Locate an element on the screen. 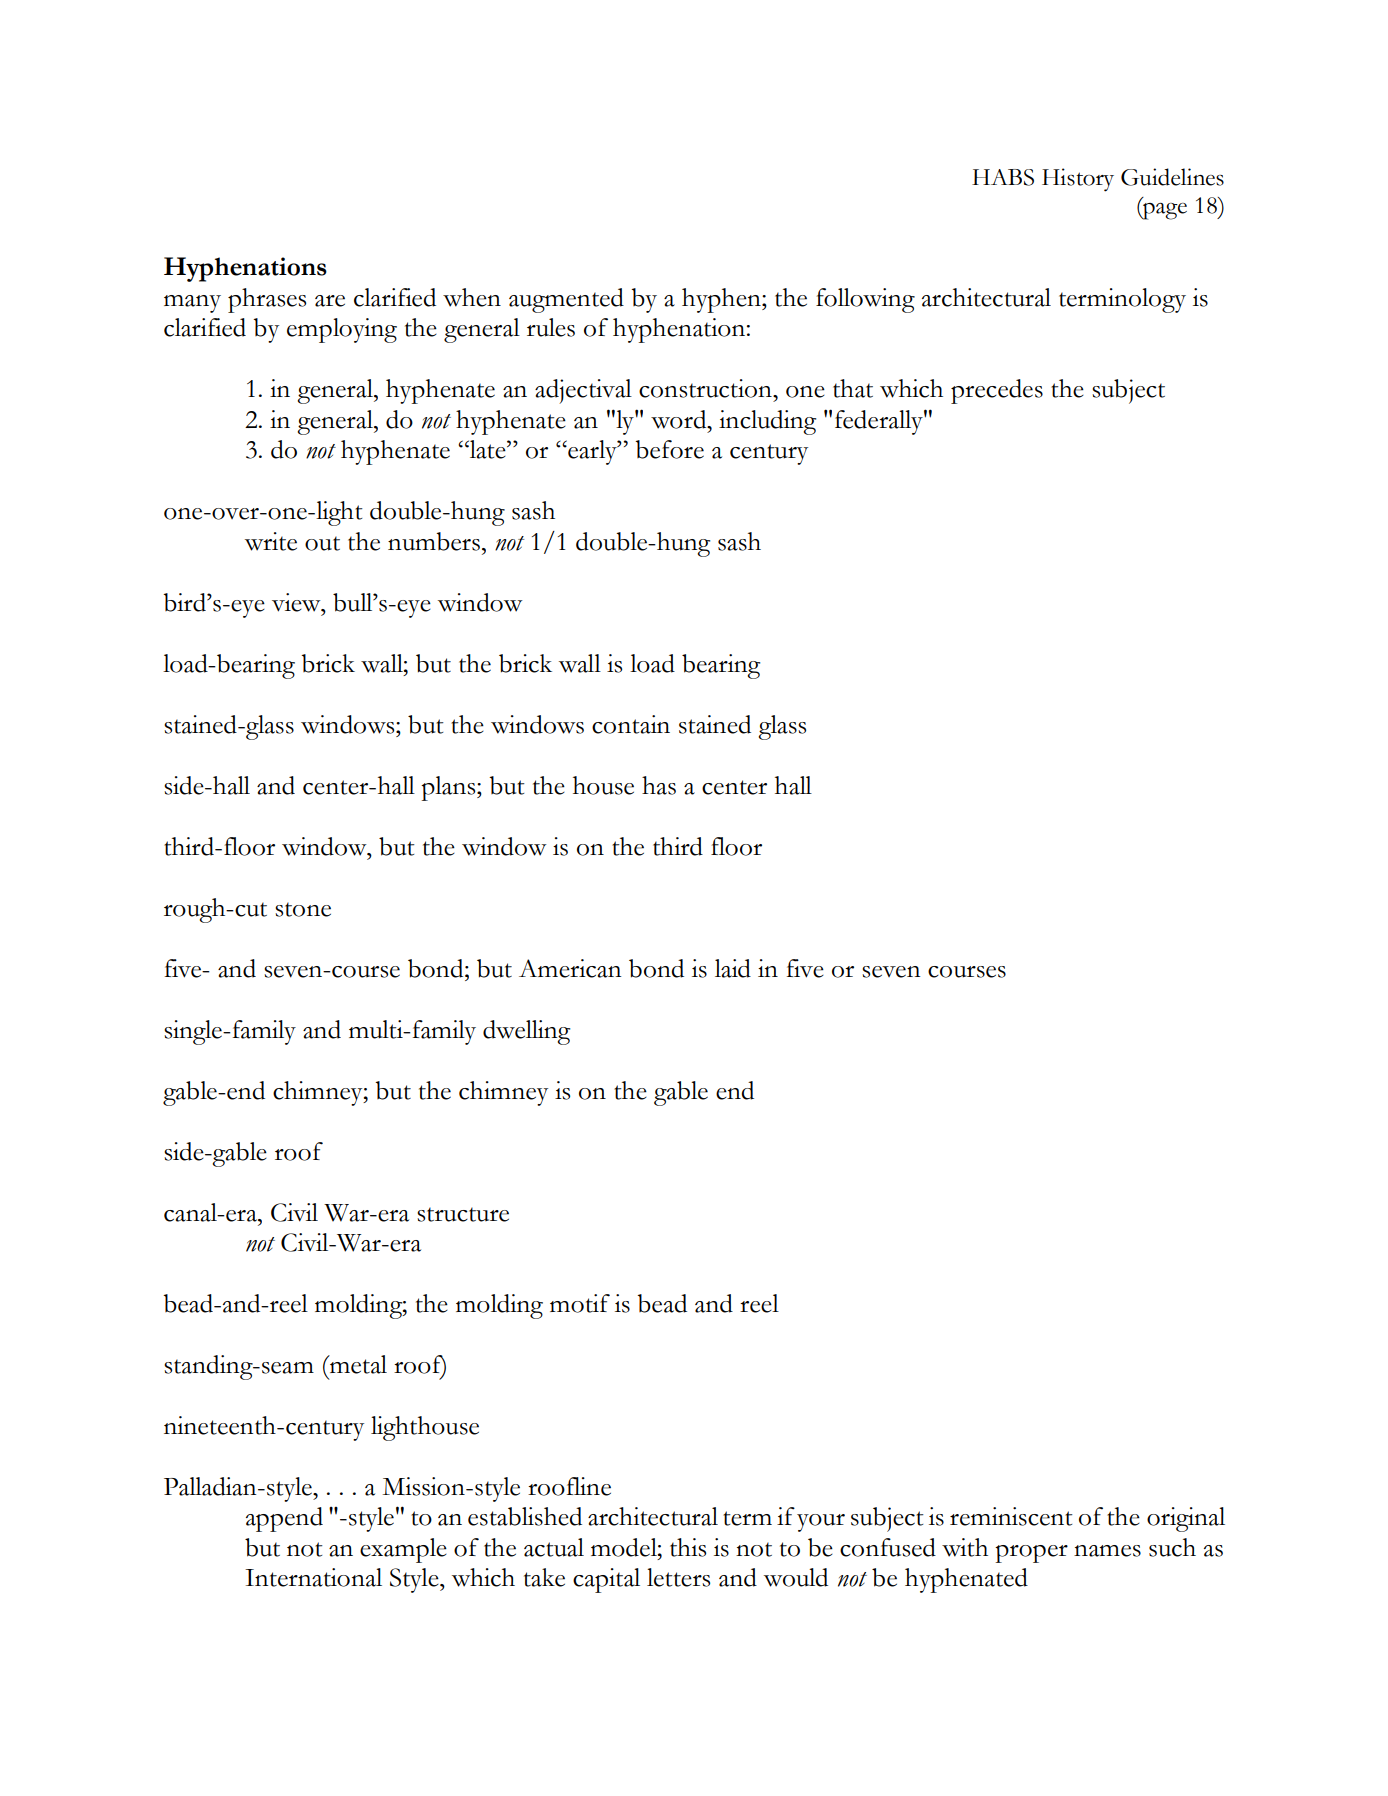 This screenshot has height=1796, width=1388. are is located at coordinates (330, 301).
